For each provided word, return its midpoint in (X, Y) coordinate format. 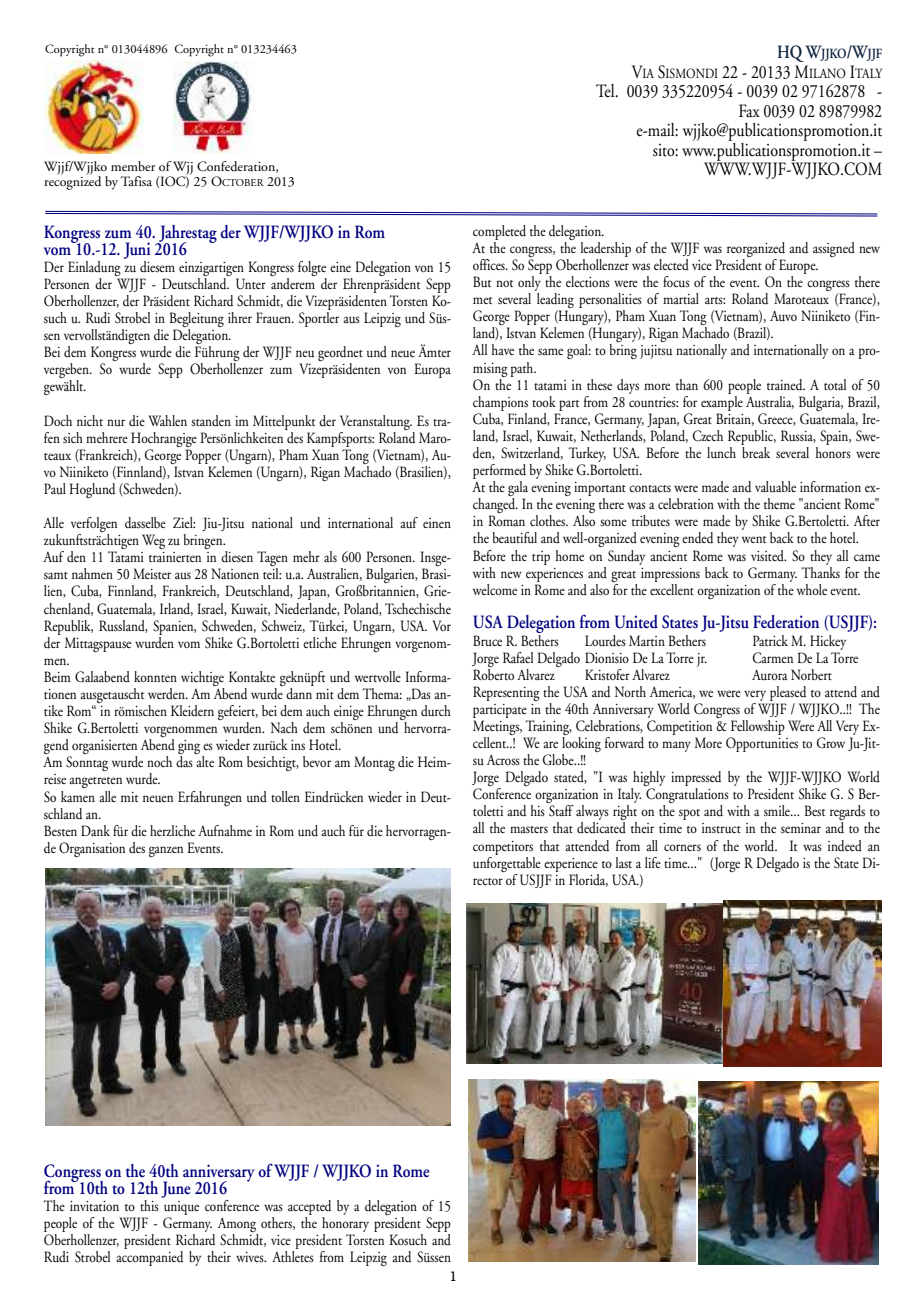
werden (167, 693)
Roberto (493, 673)
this (149, 1205)
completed (499, 232)
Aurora (770, 674)
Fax (749, 110)
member (133, 166)
